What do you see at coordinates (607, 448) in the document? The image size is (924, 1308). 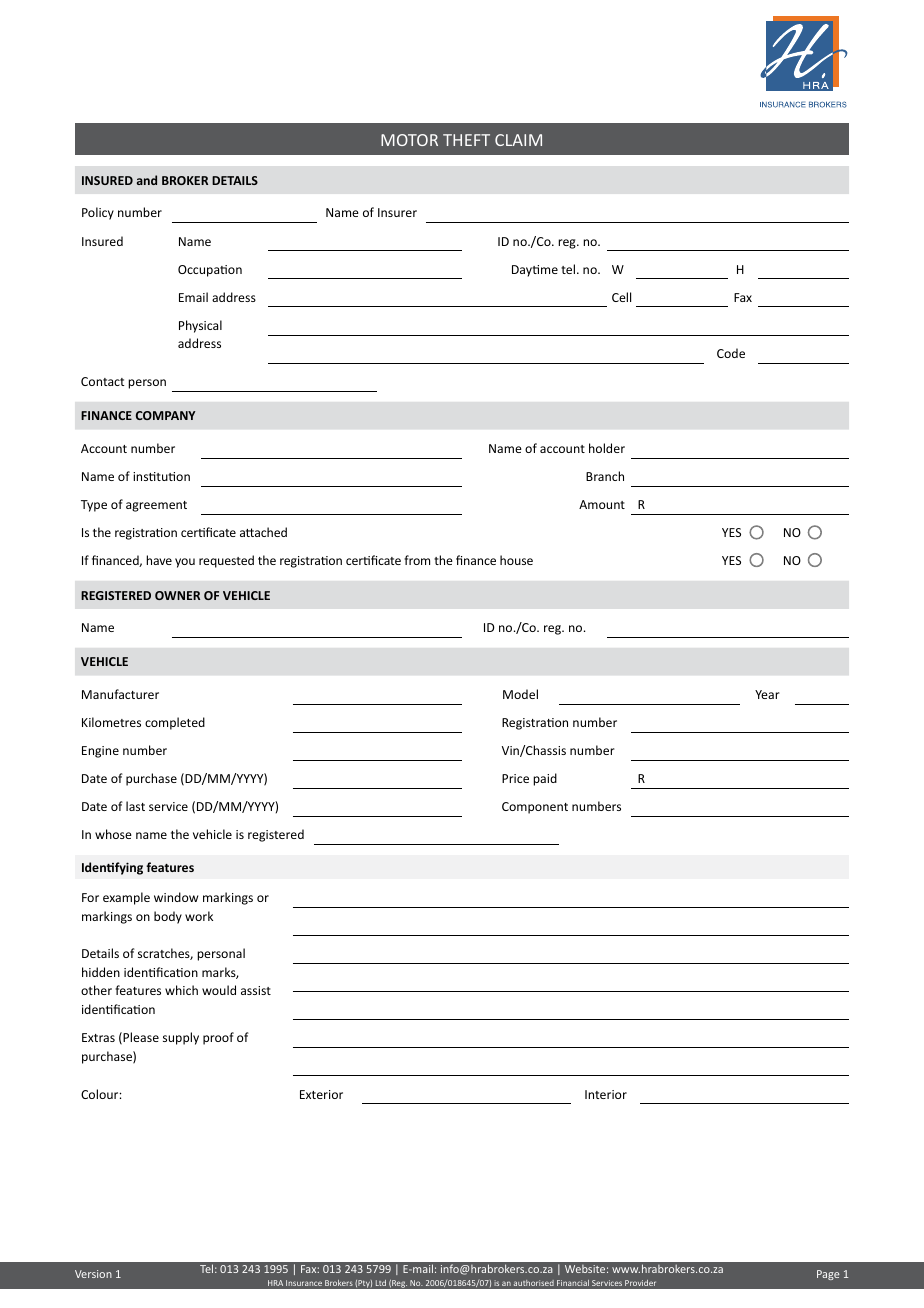 I see `holder` at bounding box center [607, 448].
